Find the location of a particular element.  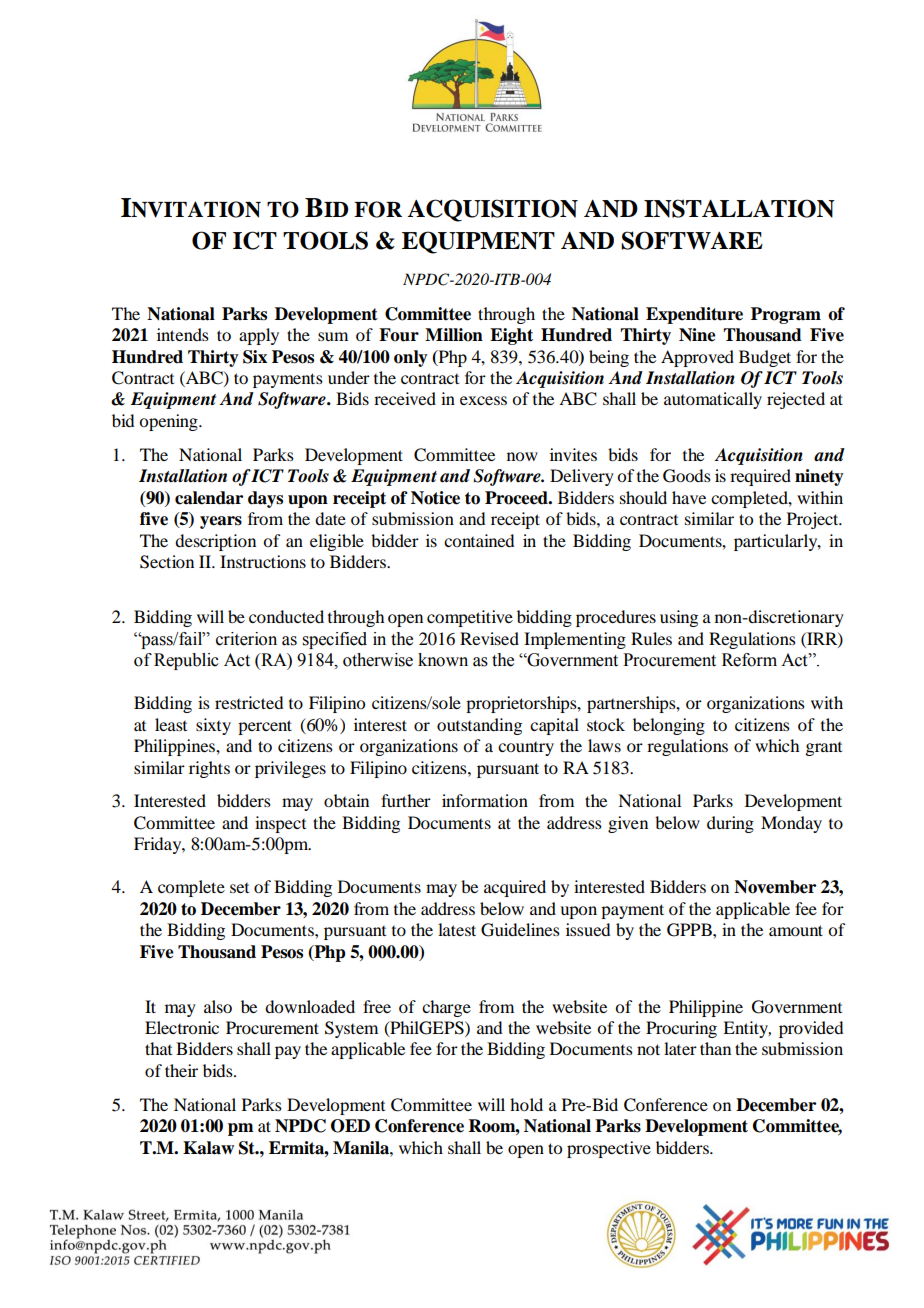

apply is located at coordinates (259, 336).
